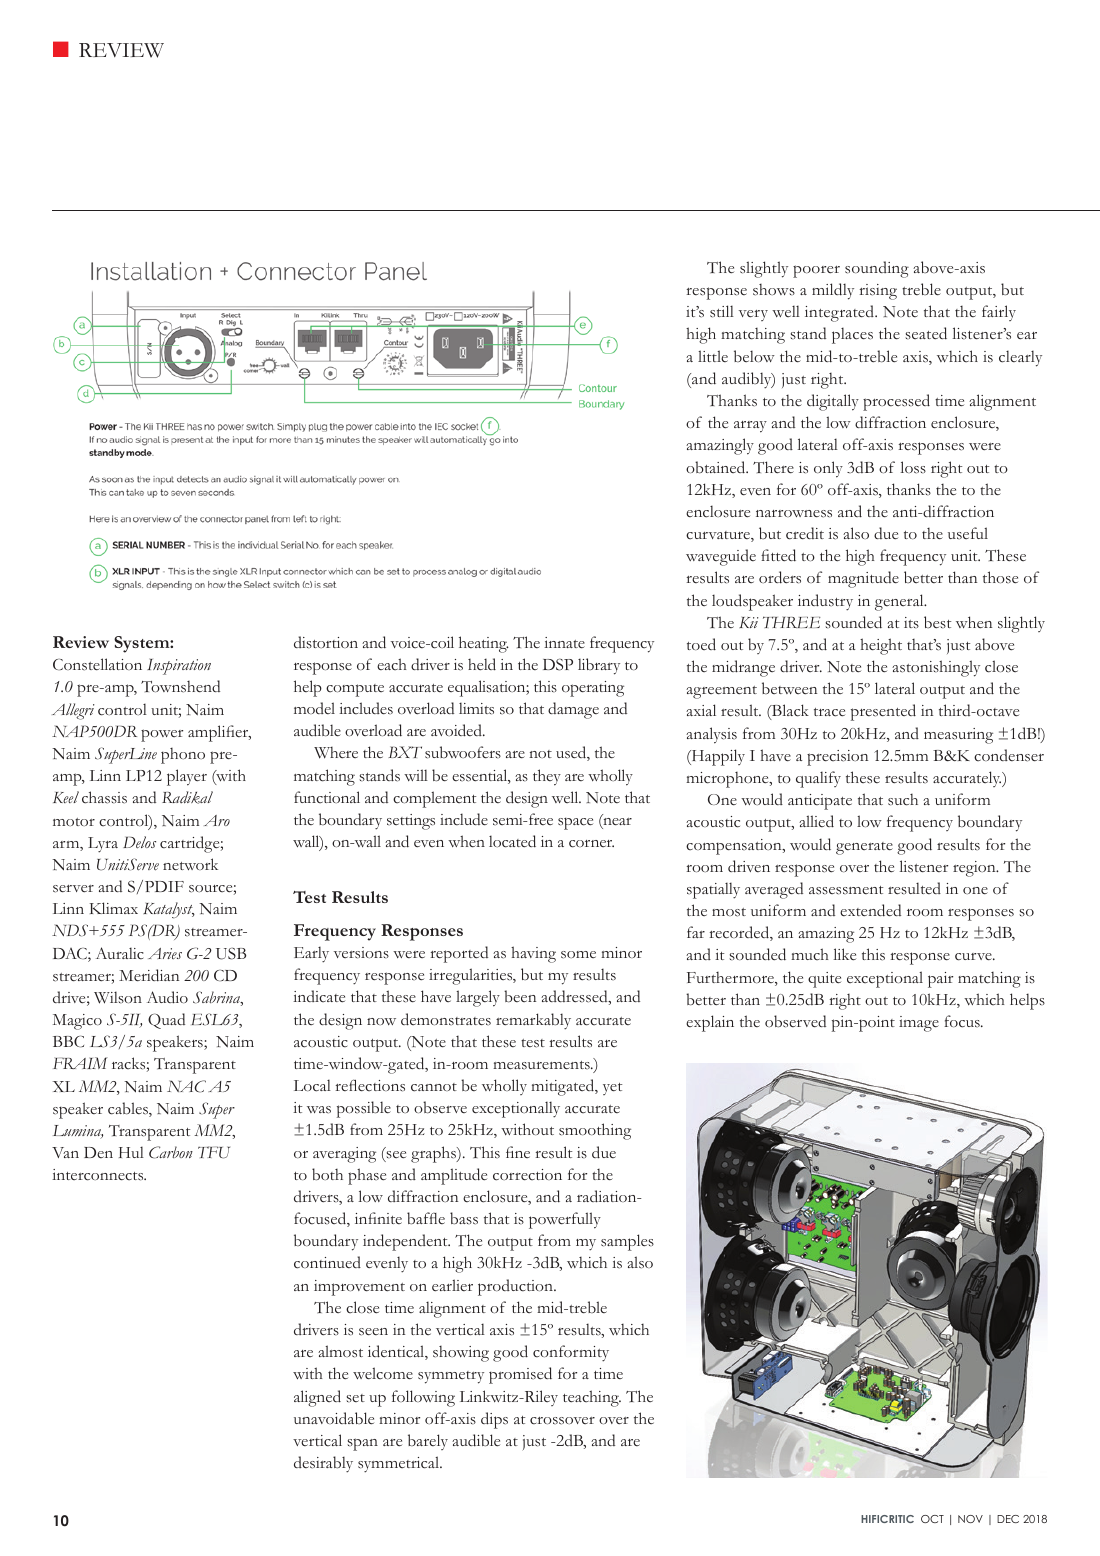  Describe the element at coordinates (870, 910) in the screenshot. I see `extended` at that location.
